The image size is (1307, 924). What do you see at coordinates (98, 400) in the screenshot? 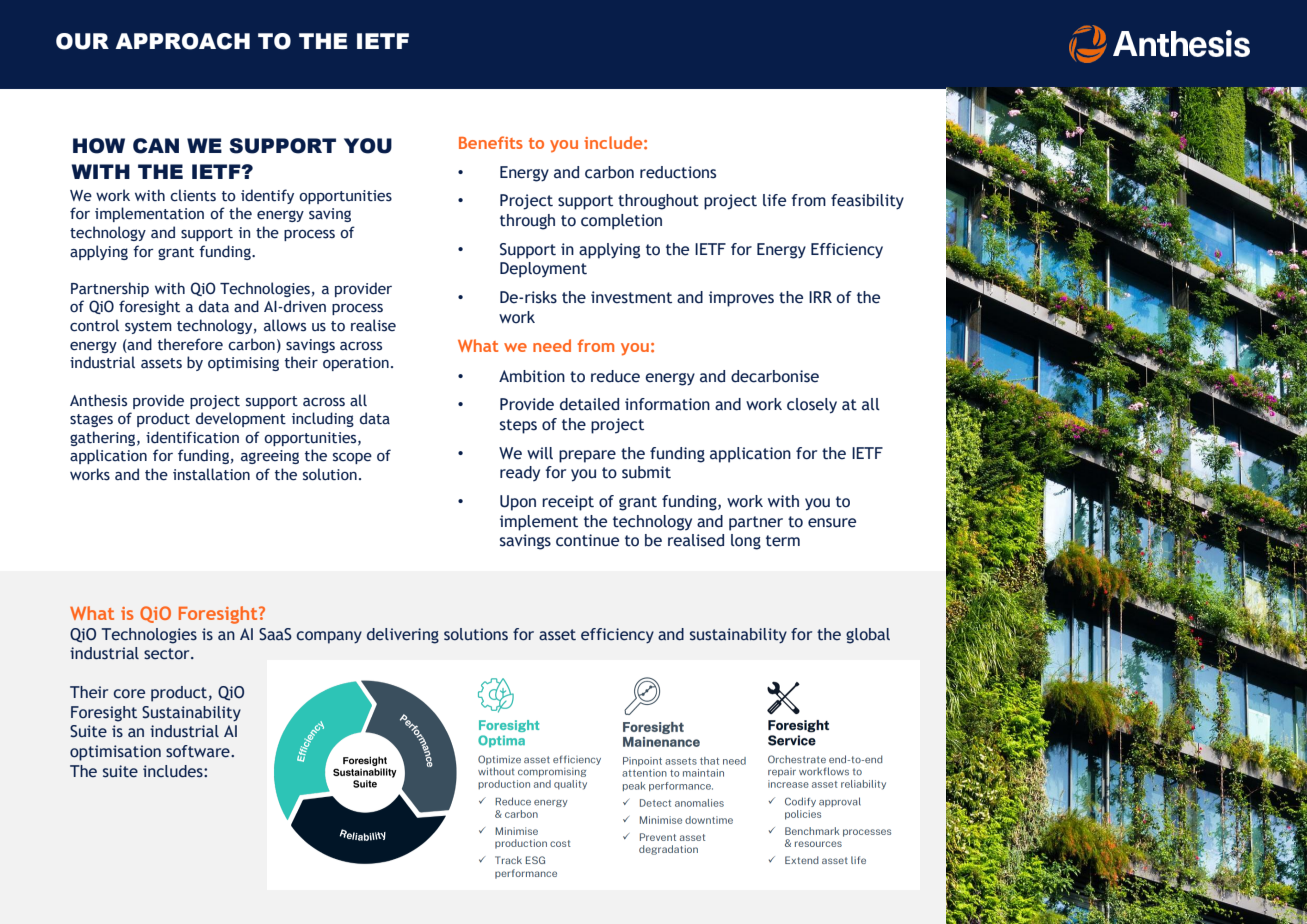
I see `Anthesis` at bounding box center [98, 400].
